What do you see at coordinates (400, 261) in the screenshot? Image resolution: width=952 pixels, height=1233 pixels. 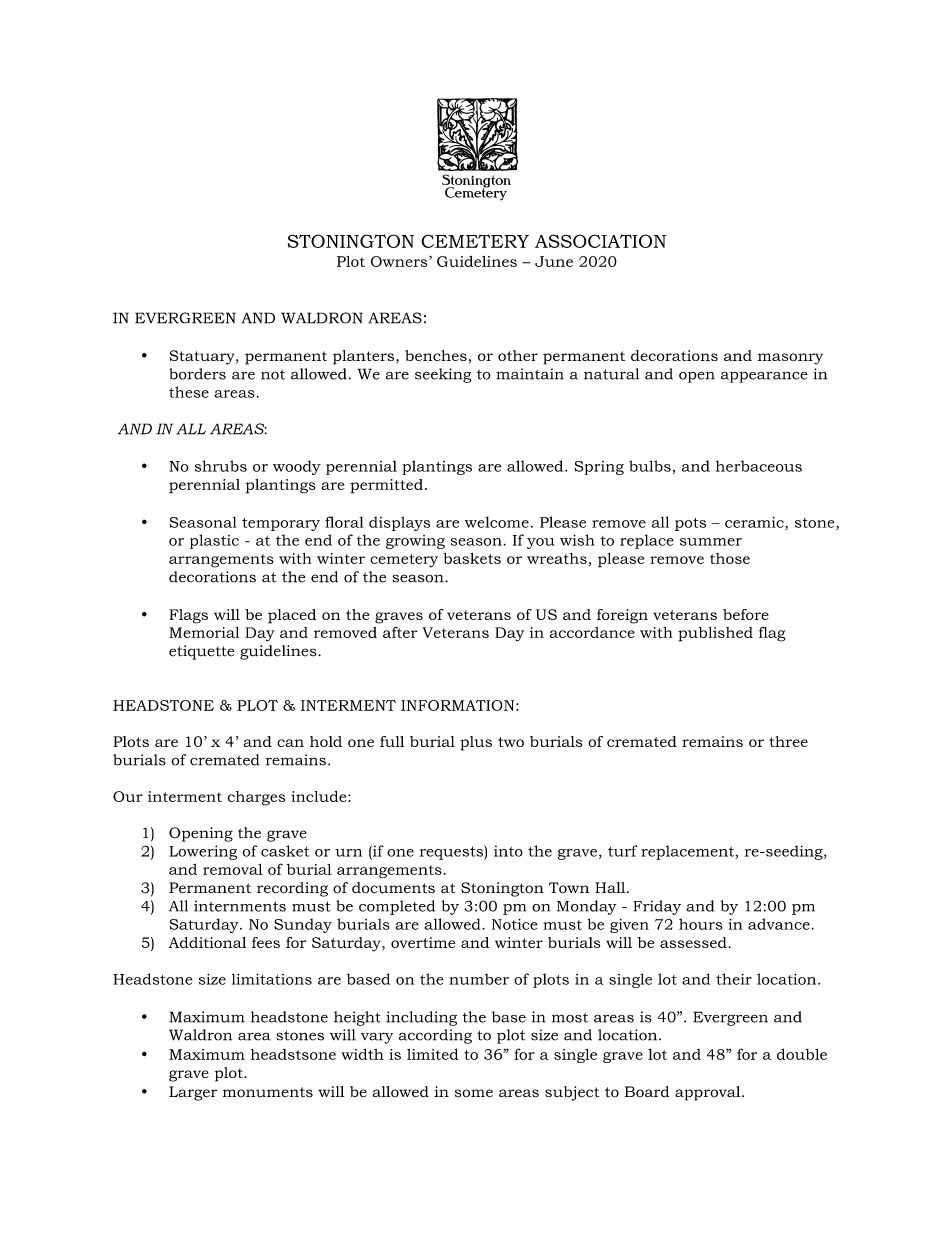 I see `Owners` at bounding box center [400, 261].
